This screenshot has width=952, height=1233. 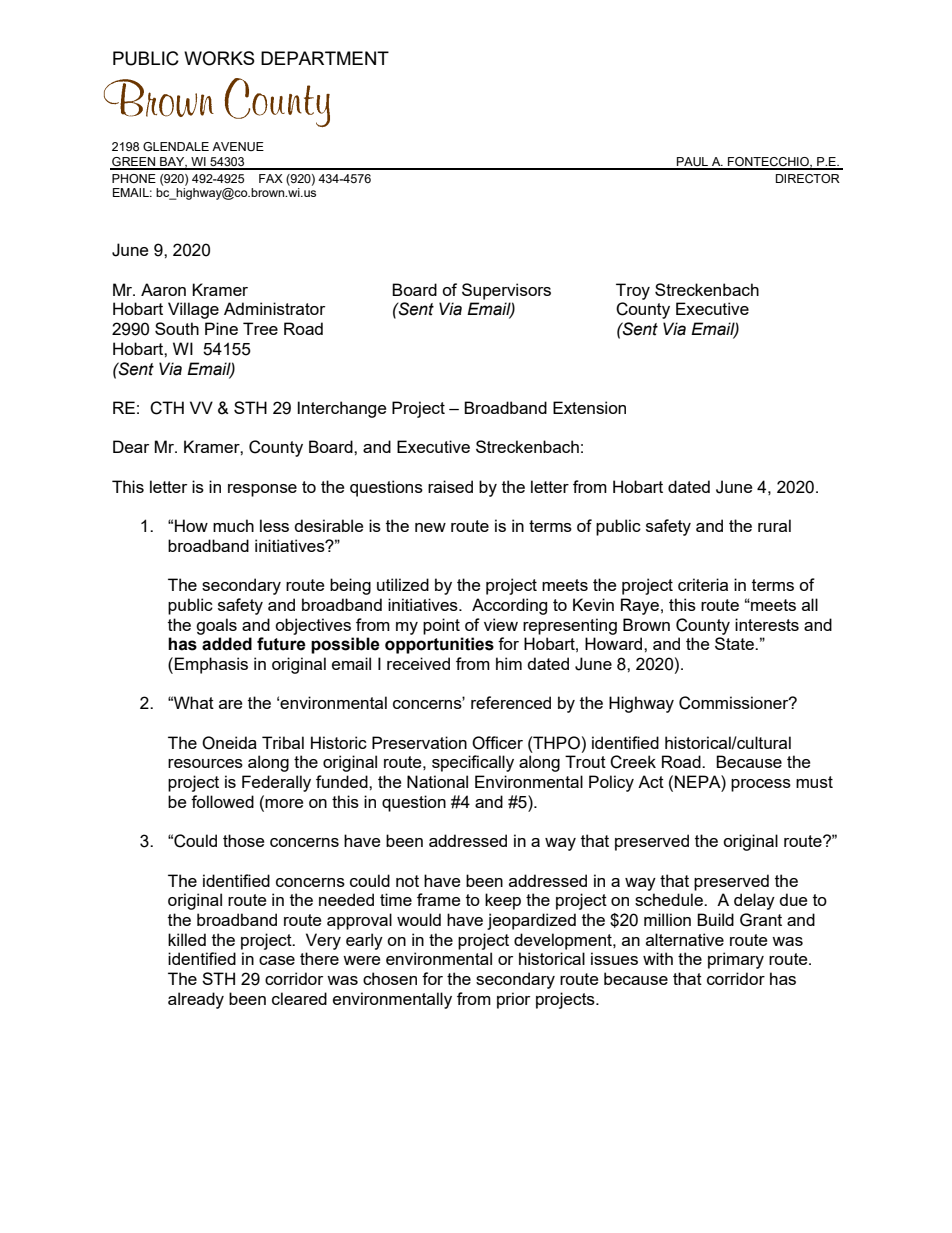 What do you see at coordinates (325, 58) in the screenshot?
I see `DEPARTMENT` at bounding box center [325, 58].
